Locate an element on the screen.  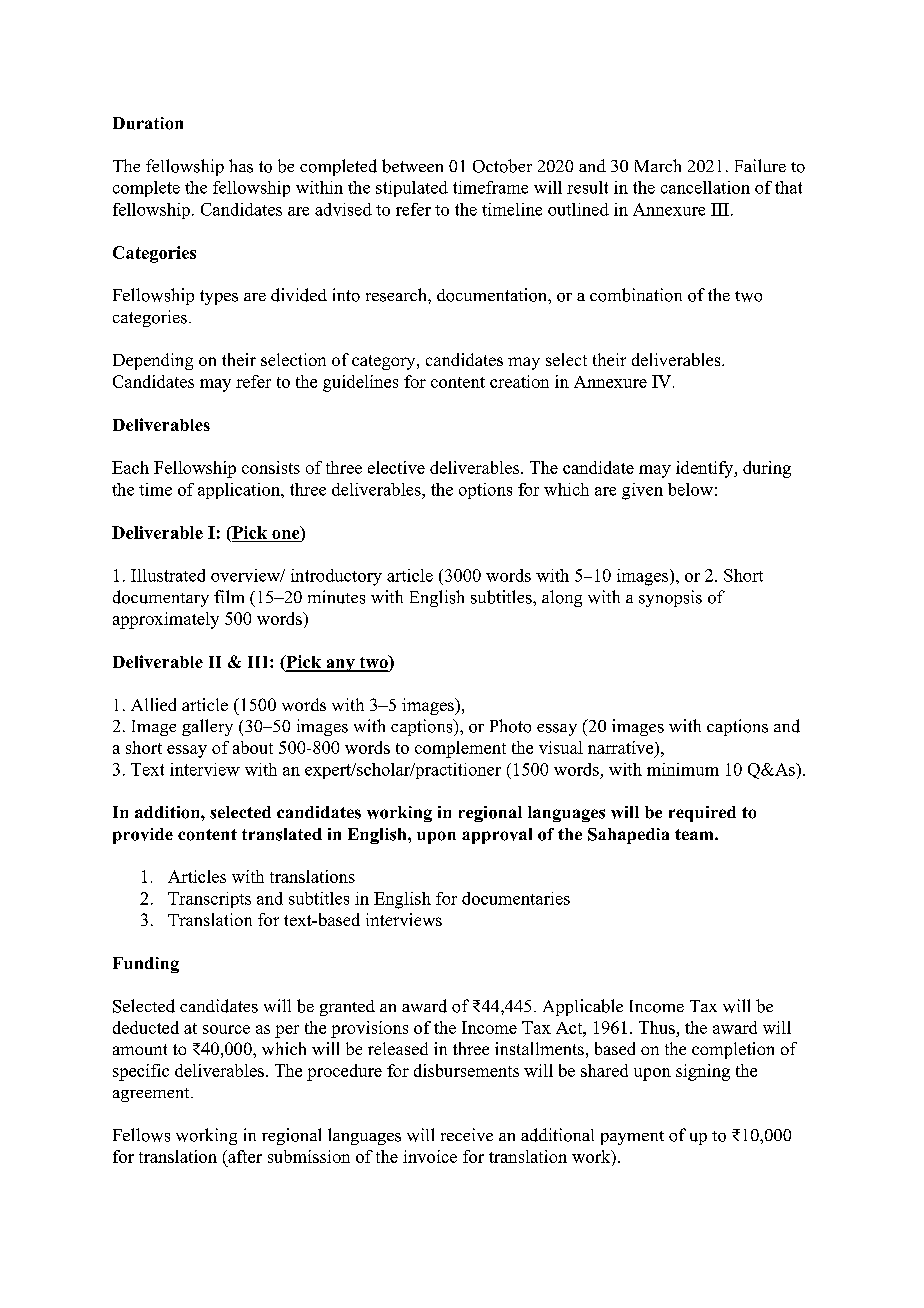
approval is located at coordinates (497, 836).
